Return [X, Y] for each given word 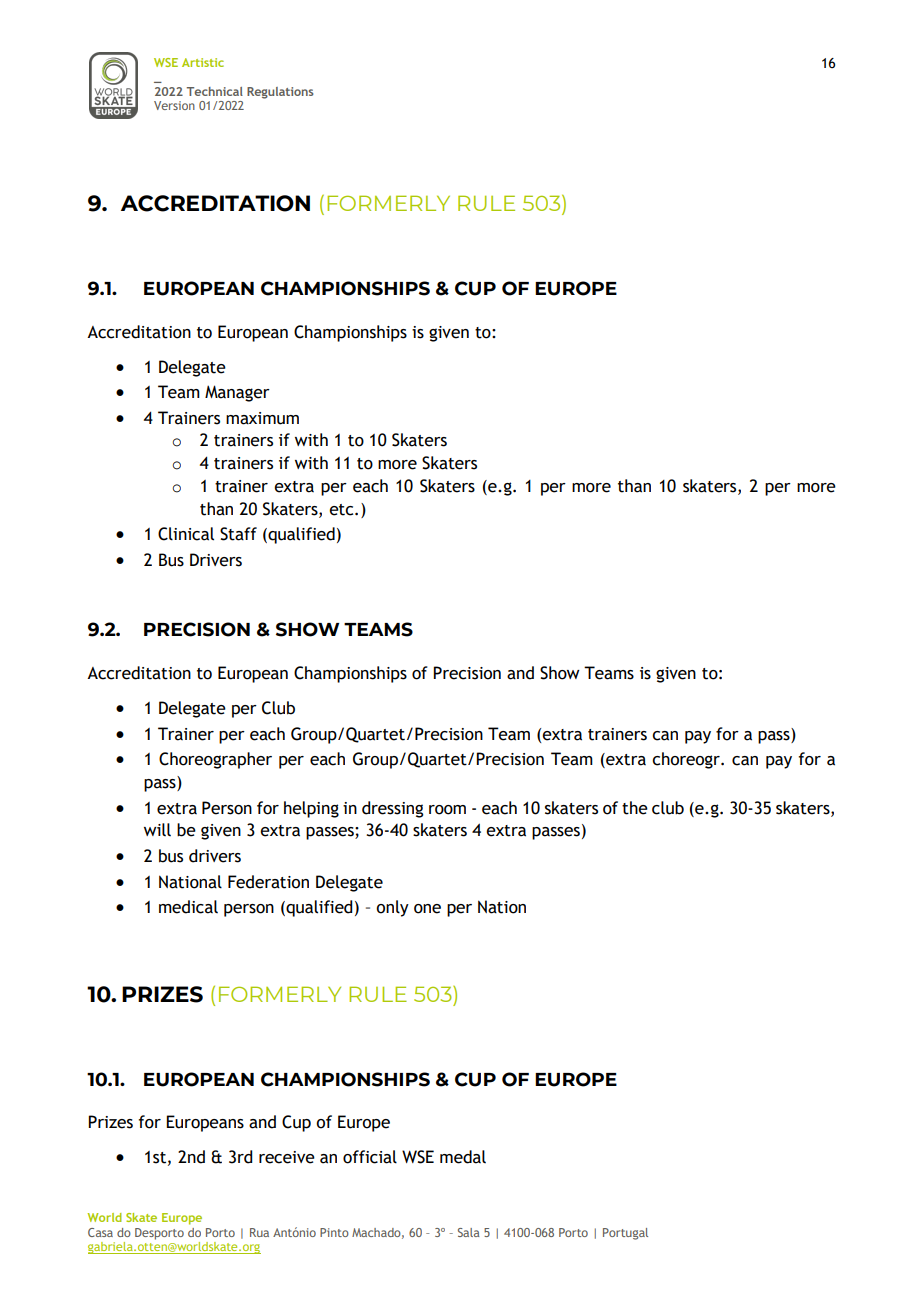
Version [174, 105]
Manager [237, 393]
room [447, 810]
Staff [238, 534]
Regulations [280, 93]
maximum [262, 418]
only [392, 908]
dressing [393, 809]
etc [342, 510]
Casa [100, 1232]
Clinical [186, 534]
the [635, 808]
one [427, 909]
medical [188, 907]
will [157, 829]
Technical [215, 91]
